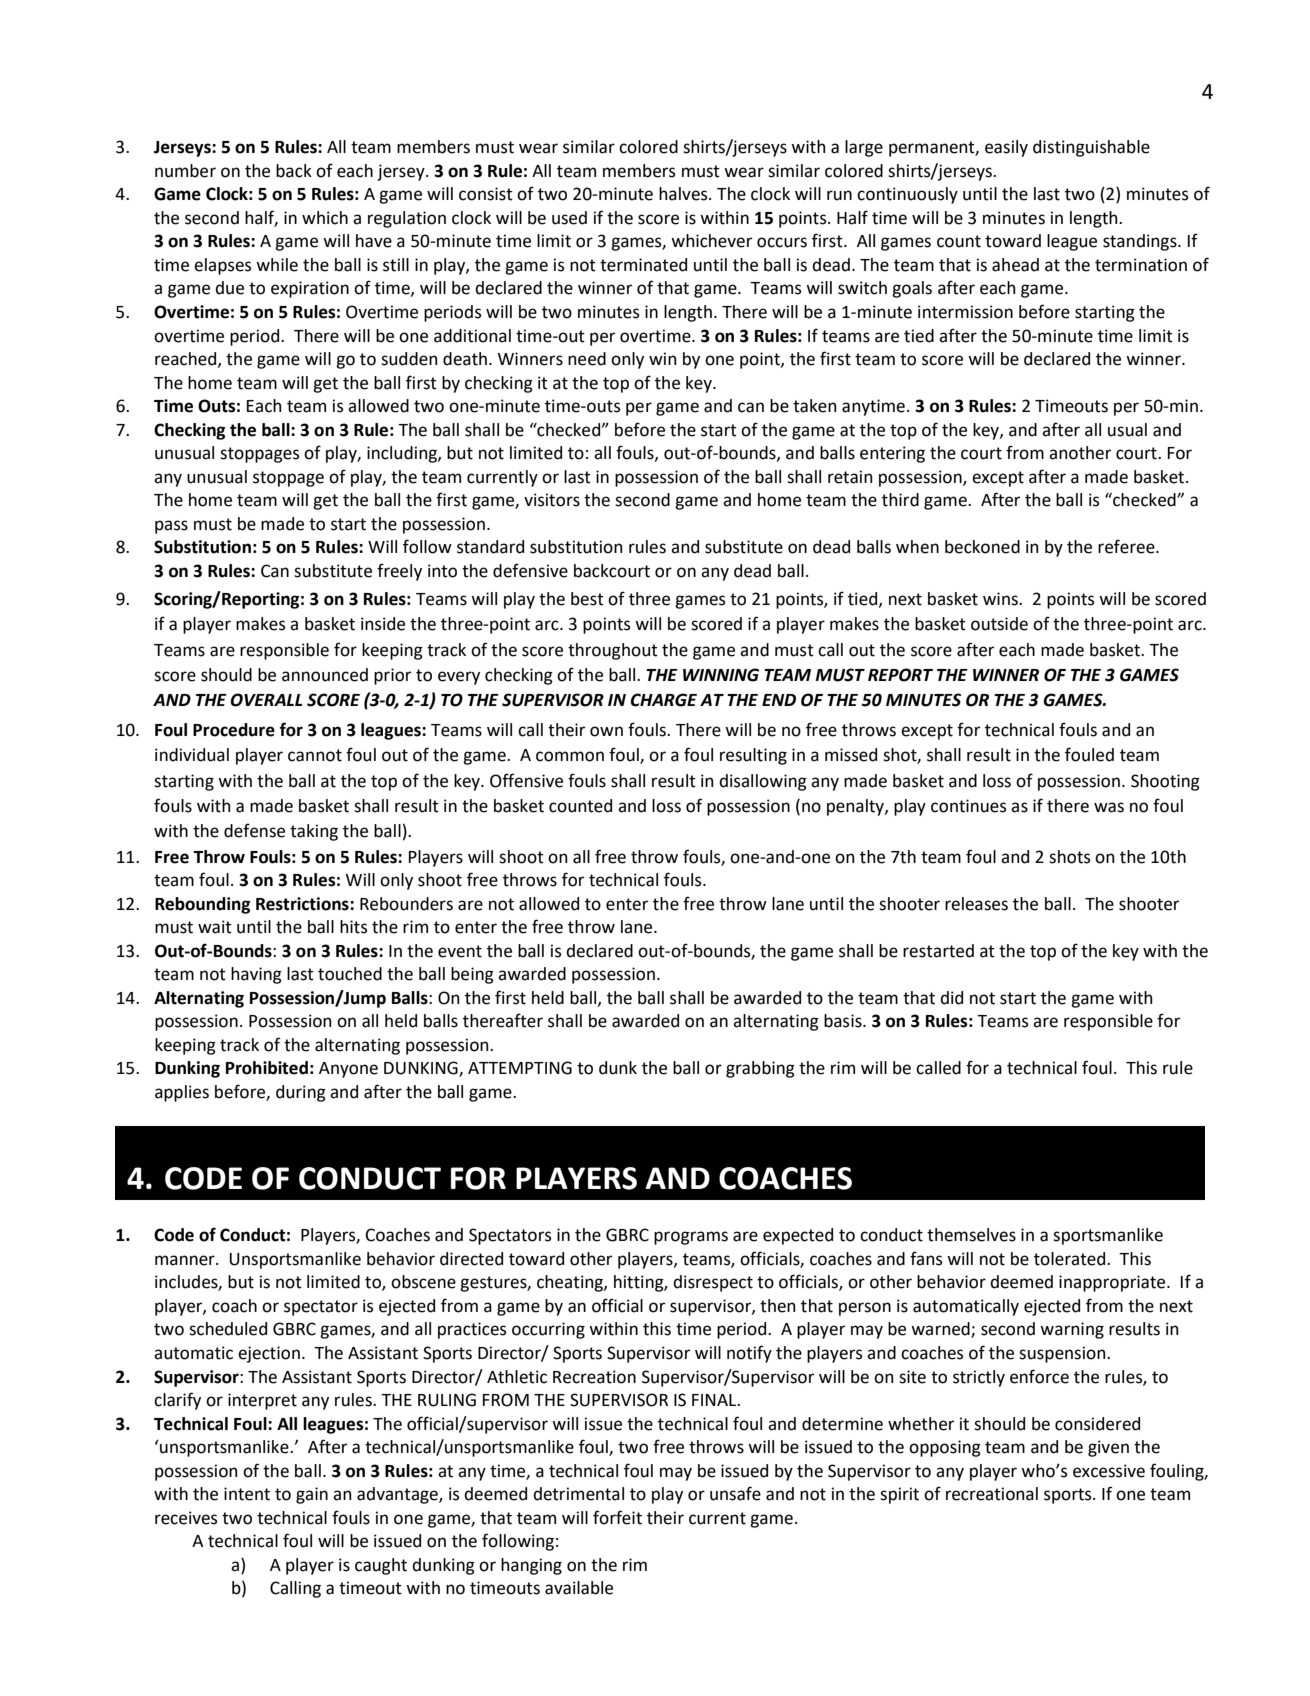 This screenshot has width=1310, height=1696. I want to click on beckoned, so click(982, 547).
